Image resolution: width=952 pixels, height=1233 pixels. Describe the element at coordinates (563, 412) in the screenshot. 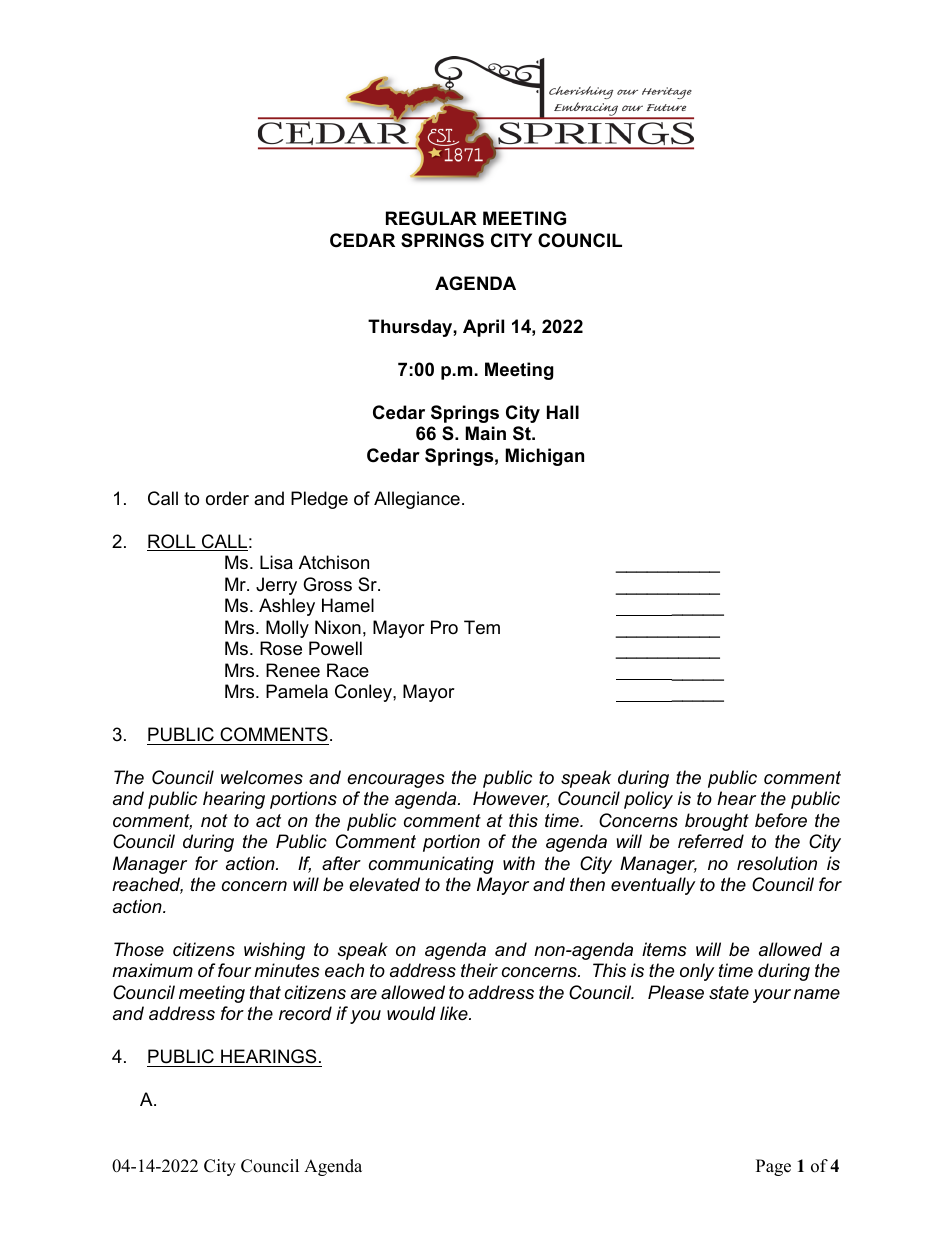

I see `Hall` at that location.
